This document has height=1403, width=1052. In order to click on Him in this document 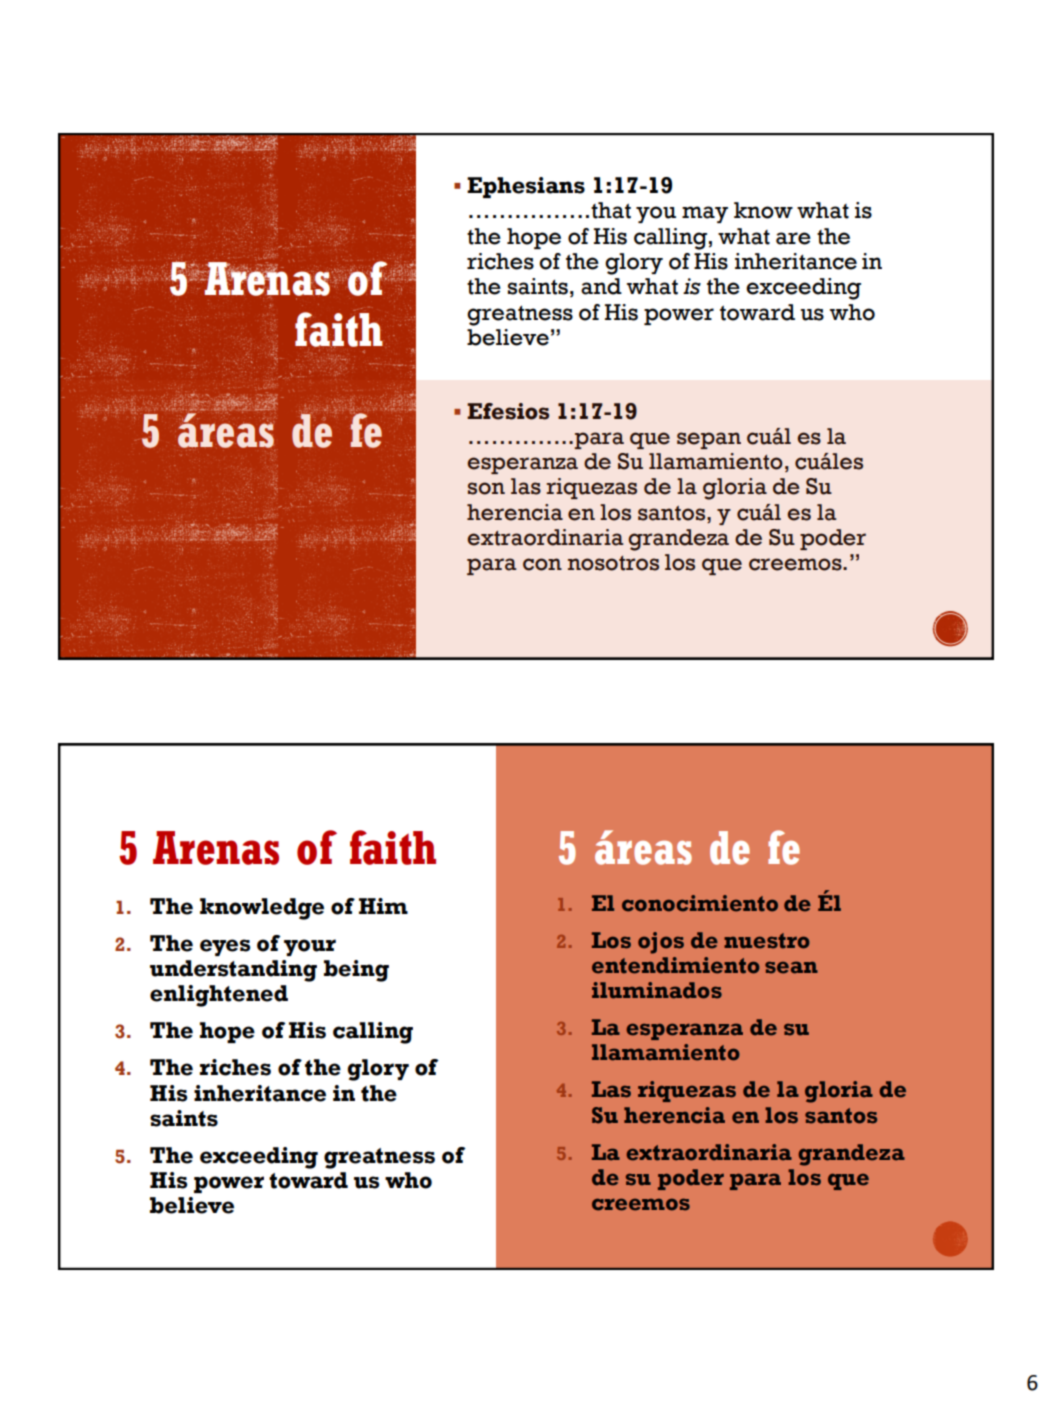, I will do `click(383, 906)`.
